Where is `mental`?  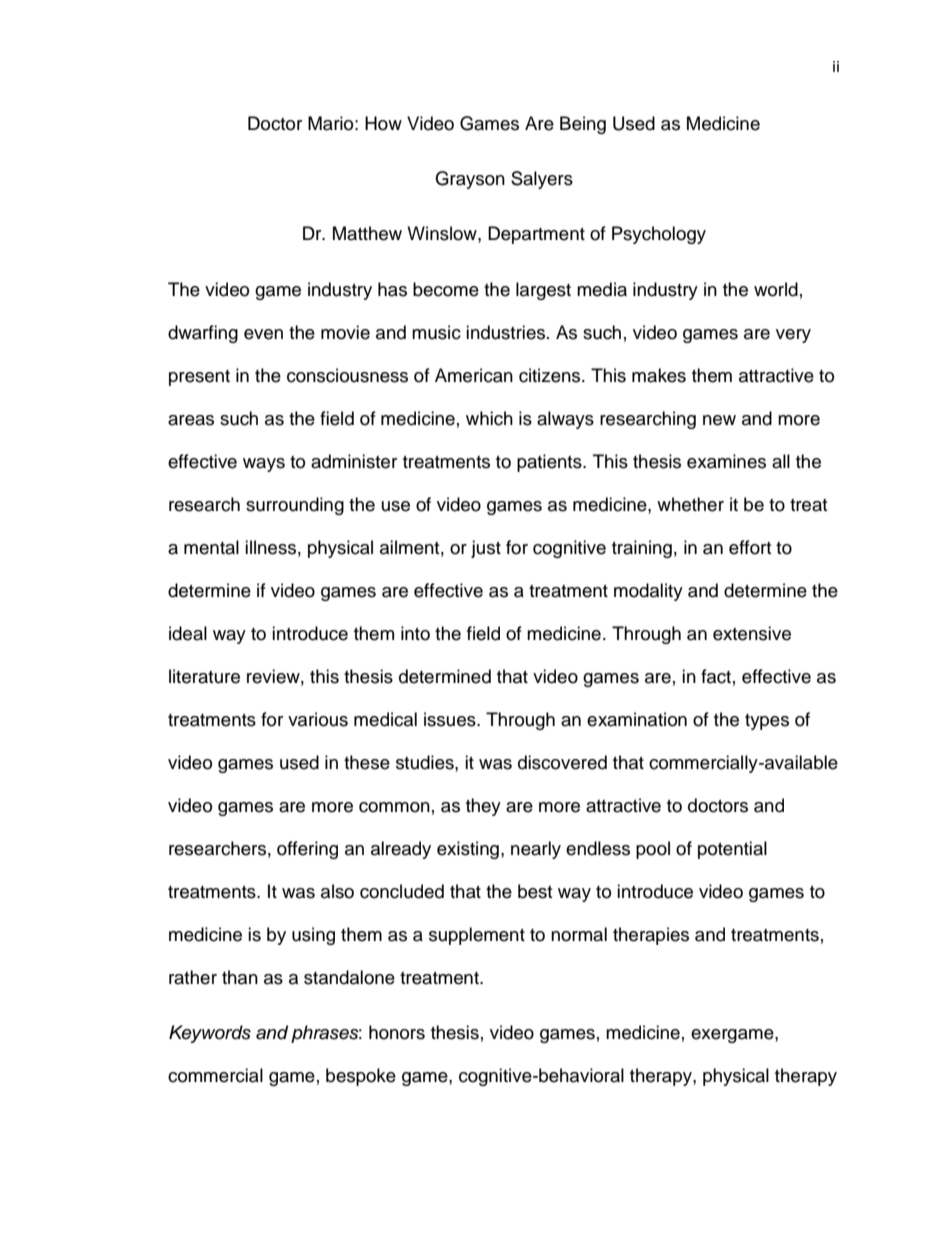 mental is located at coordinates (211, 547).
